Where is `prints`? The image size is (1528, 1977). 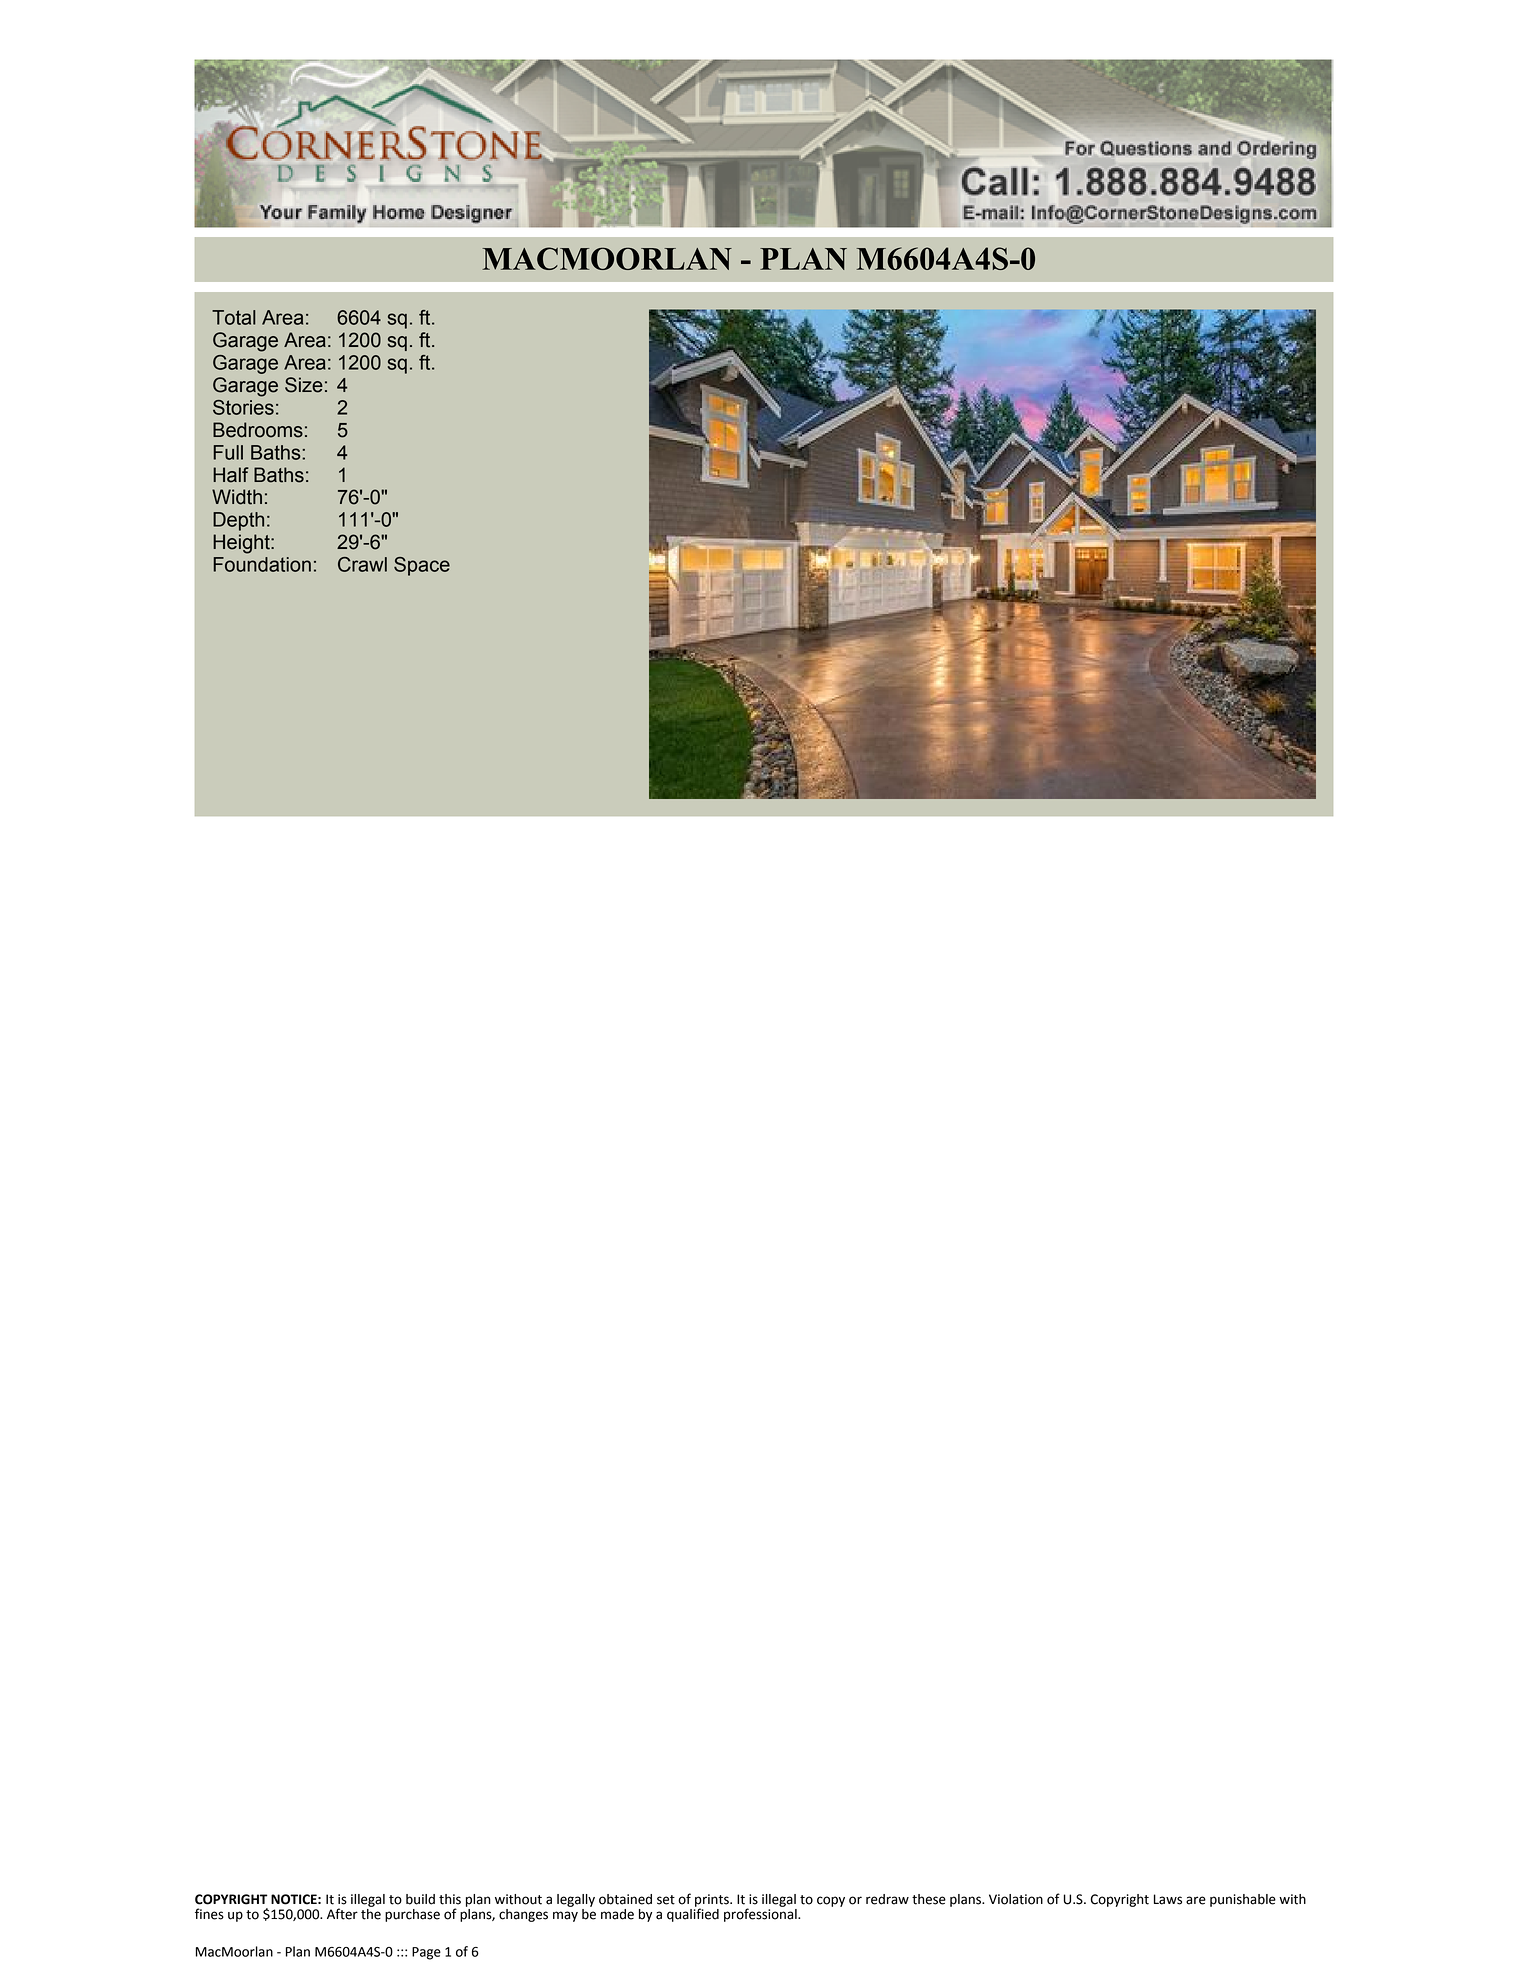
prints is located at coordinates (713, 1901).
